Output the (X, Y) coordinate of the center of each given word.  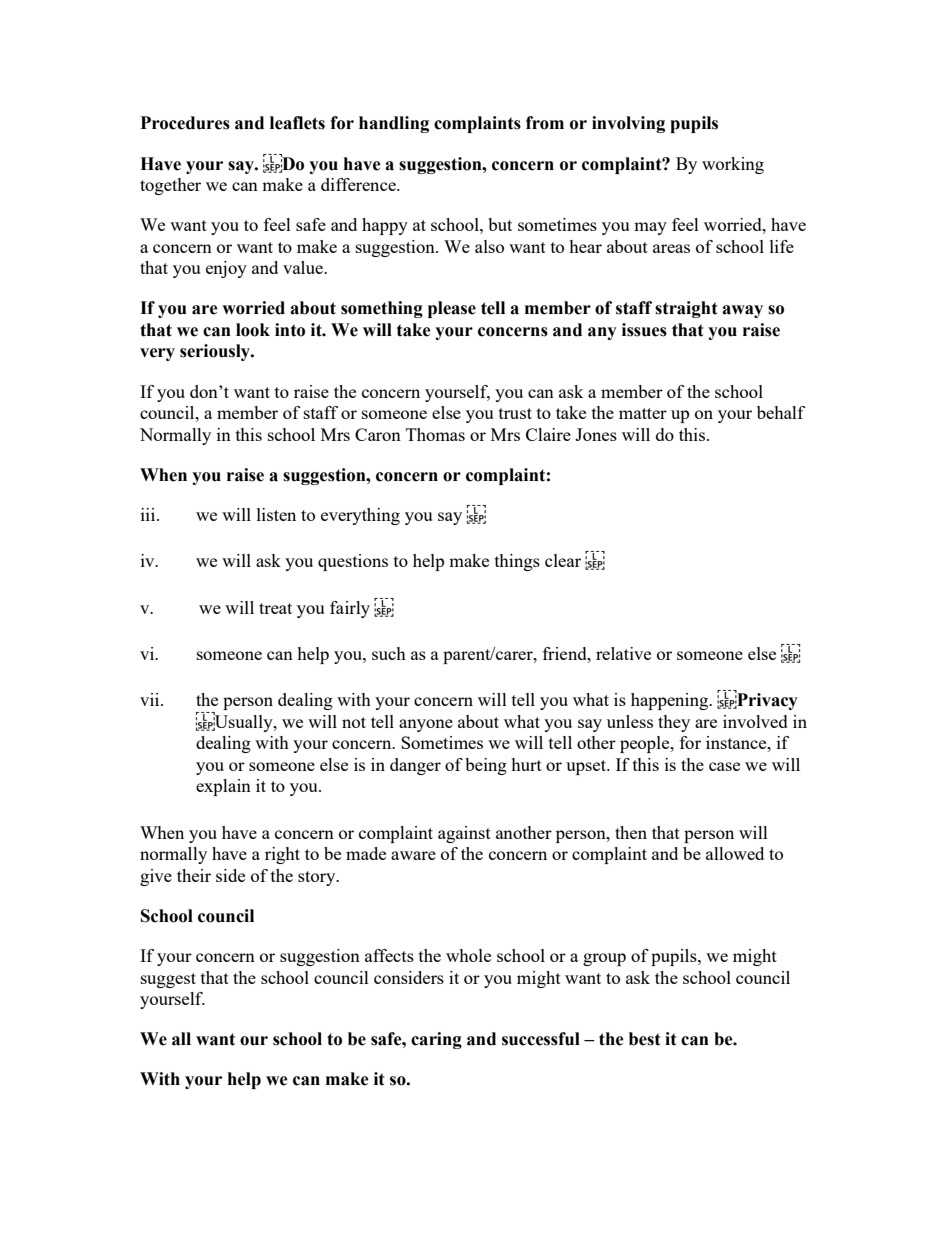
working (733, 165)
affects (389, 955)
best (645, 1039)
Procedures (185, 123)
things (517, 562)
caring (436, 1040)
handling (394, 124)
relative (623, 653)
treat (275, 608)
